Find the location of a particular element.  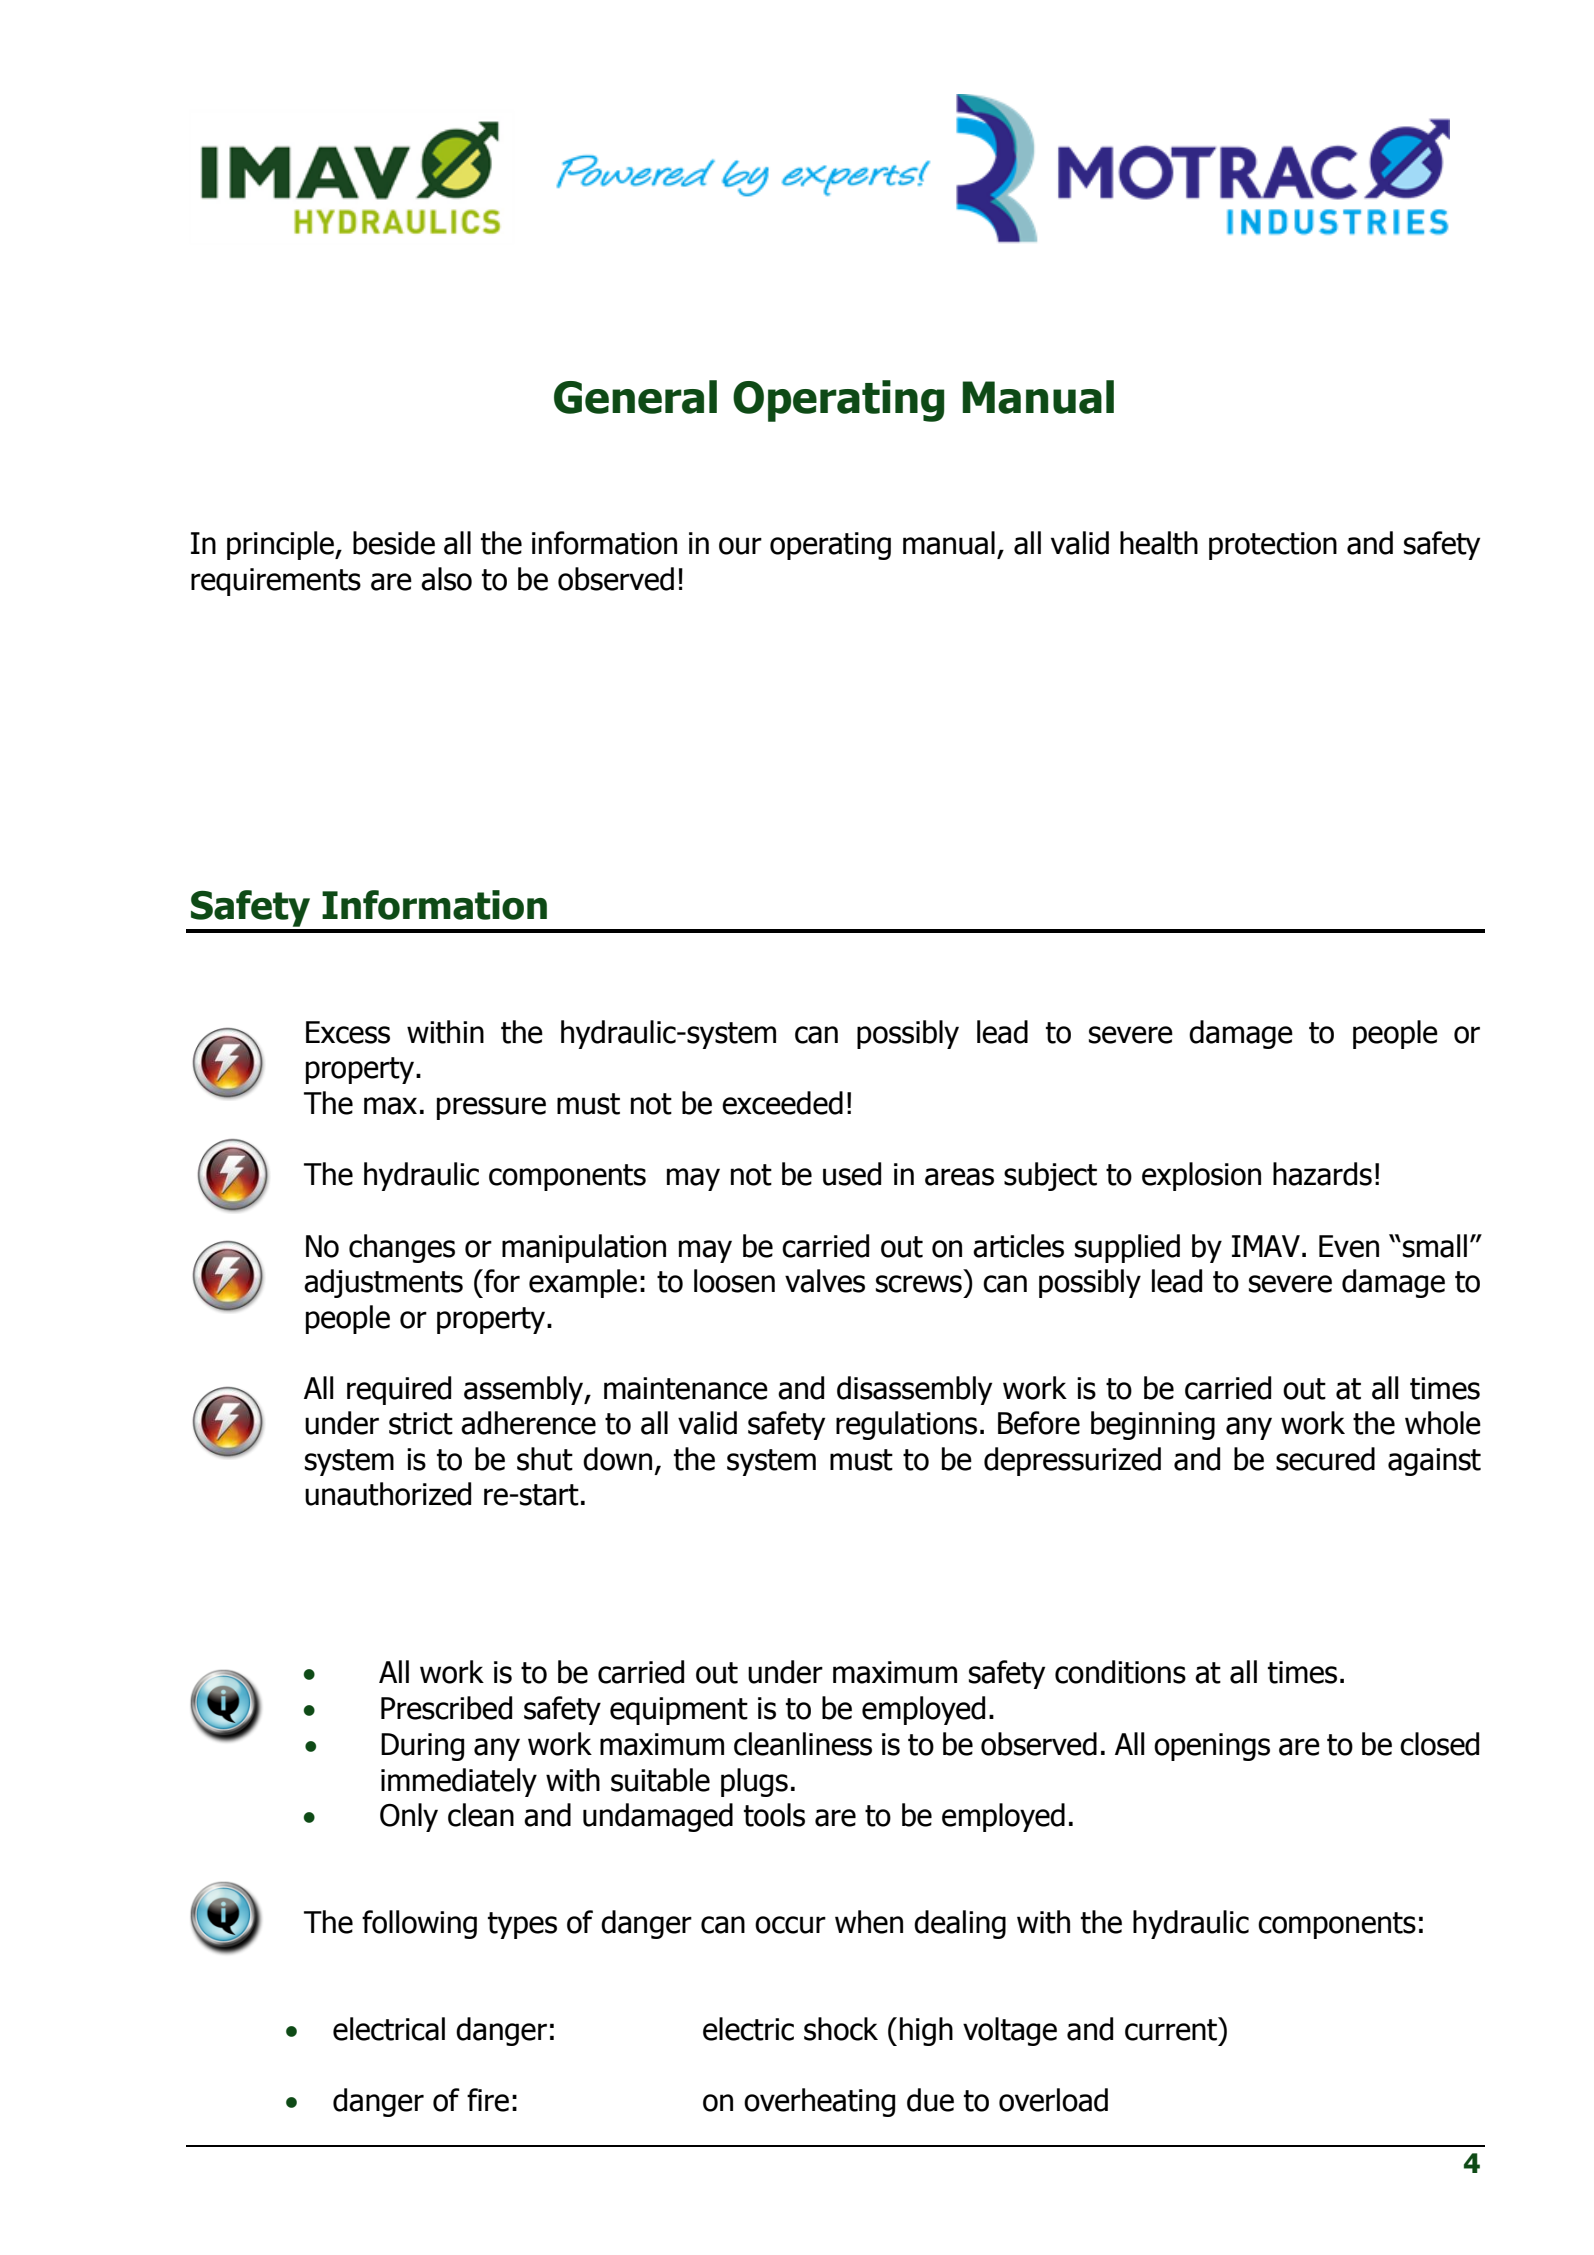

protection is located at coordinates (1273, 546).
